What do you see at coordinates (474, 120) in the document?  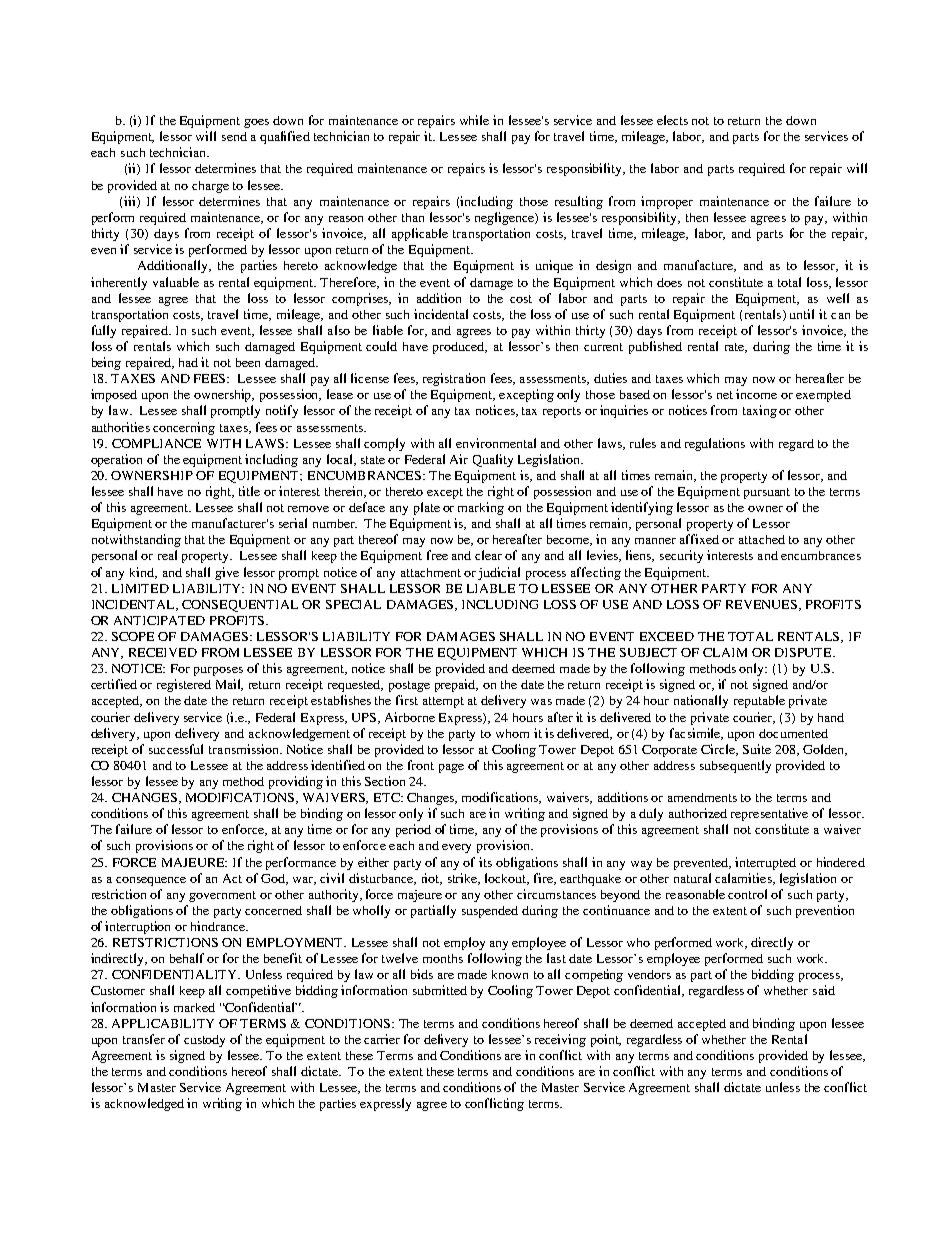 I see `while` at bounding box center [474, 120].
